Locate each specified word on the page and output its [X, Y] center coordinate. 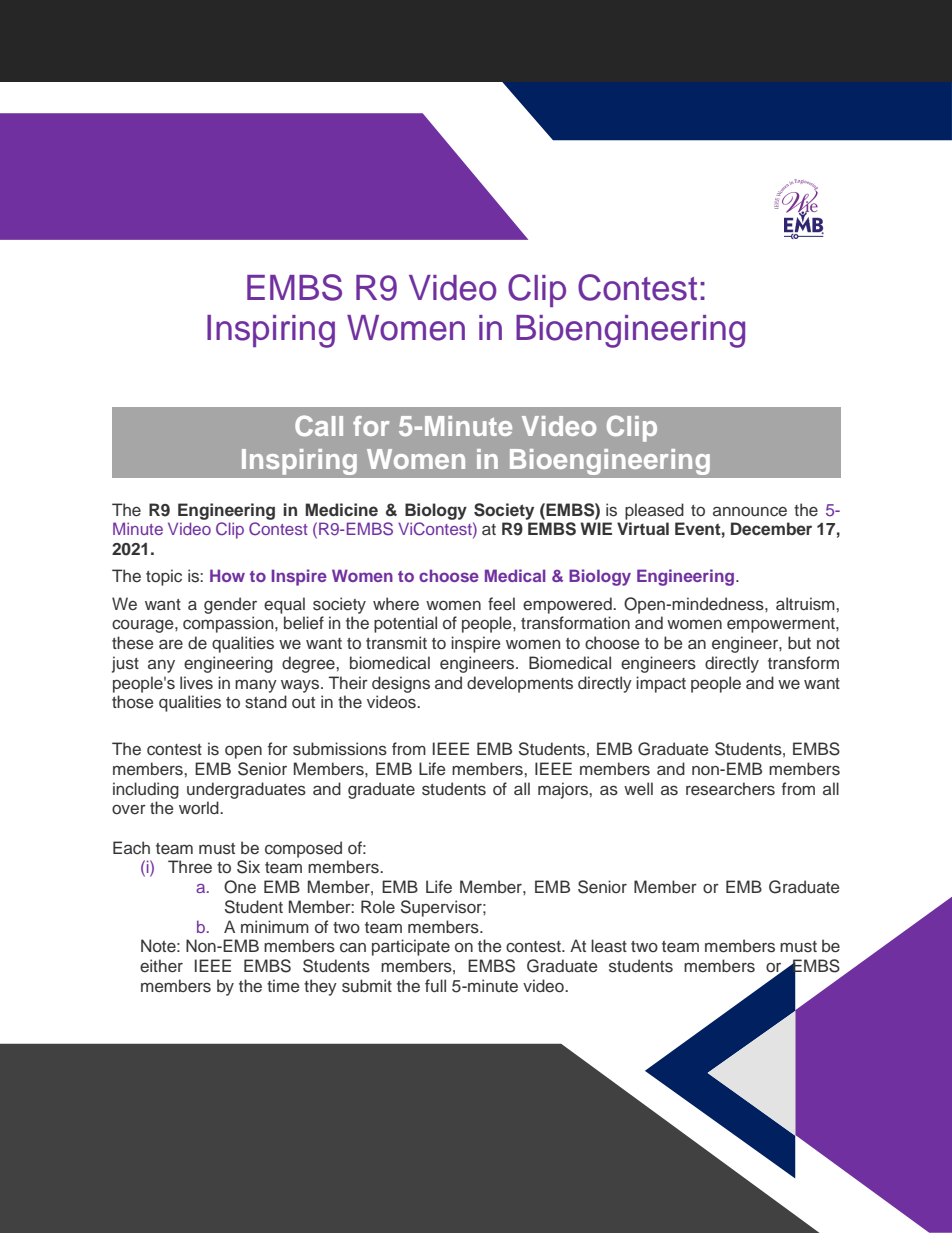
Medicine [341, 509]
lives [196, 682]
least [609, 945]
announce [750, 512]
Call [319, 425]
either [161, 966]
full [435, 986]
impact [661, 684]
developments [520, 684]
